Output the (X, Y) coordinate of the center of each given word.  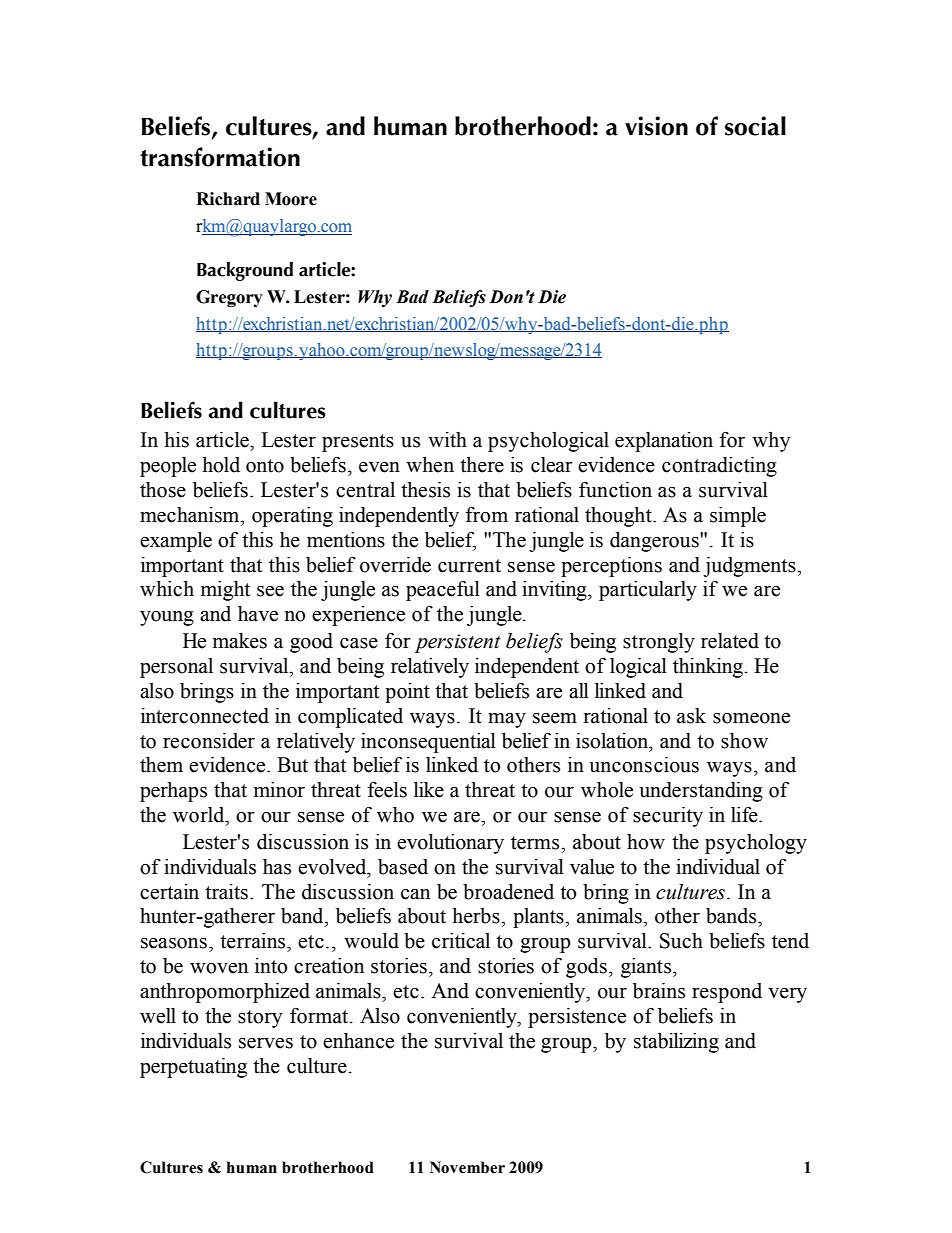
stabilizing (676, 1043)
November (467, 1167)
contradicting (719, 467)
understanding (701, 792)
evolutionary (450, 844)
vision (656, 126)
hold (221, 465)
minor (279, 790)
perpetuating (193, 1068)
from (487, 514)
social (755, 126)
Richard (228, 199)
